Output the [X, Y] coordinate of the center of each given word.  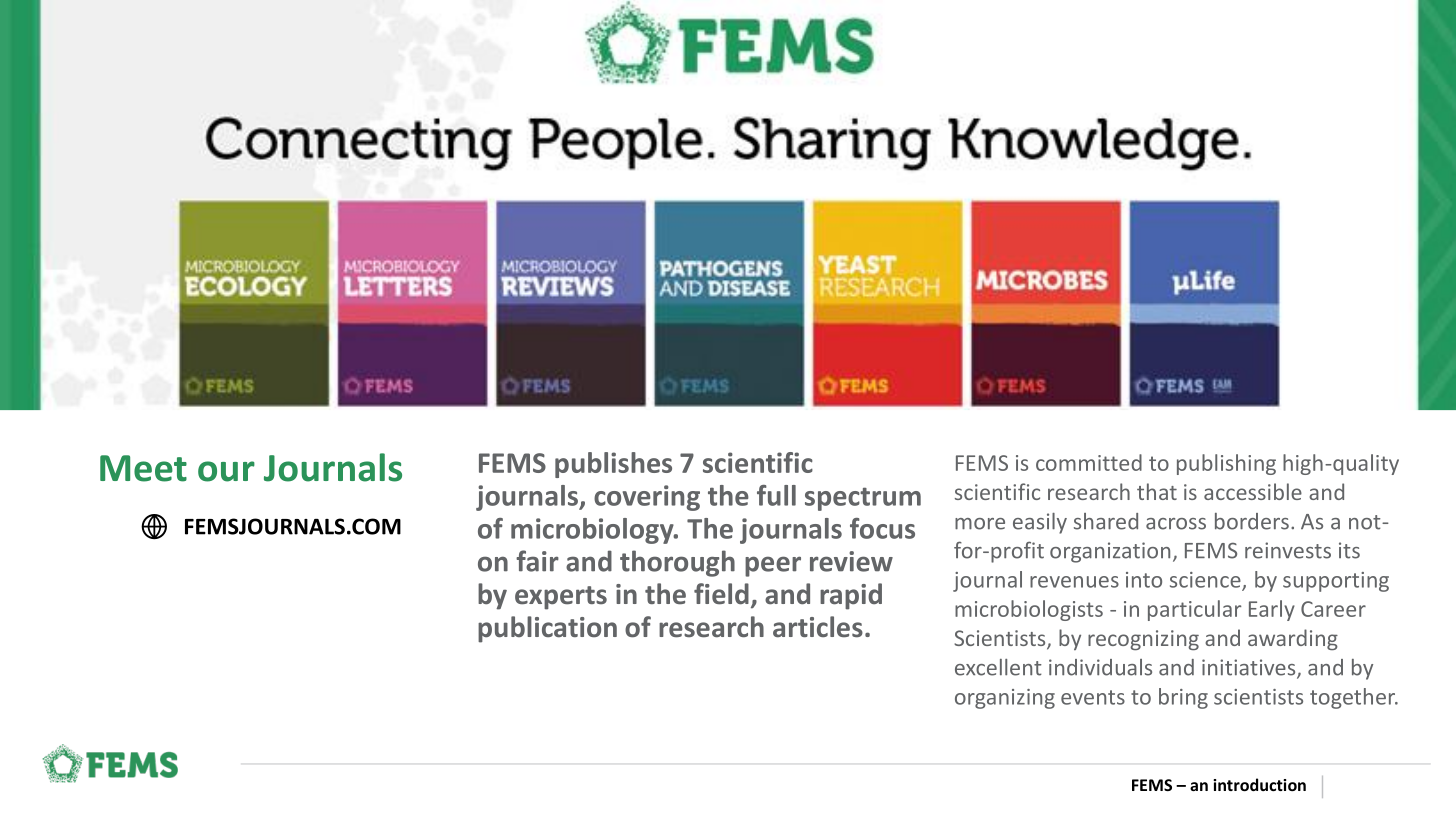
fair [537, 561]
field [721, 594]
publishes [613, 465]
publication [547, 629]
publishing [1226, 464]
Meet [143, 468]
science [1206, 581]
